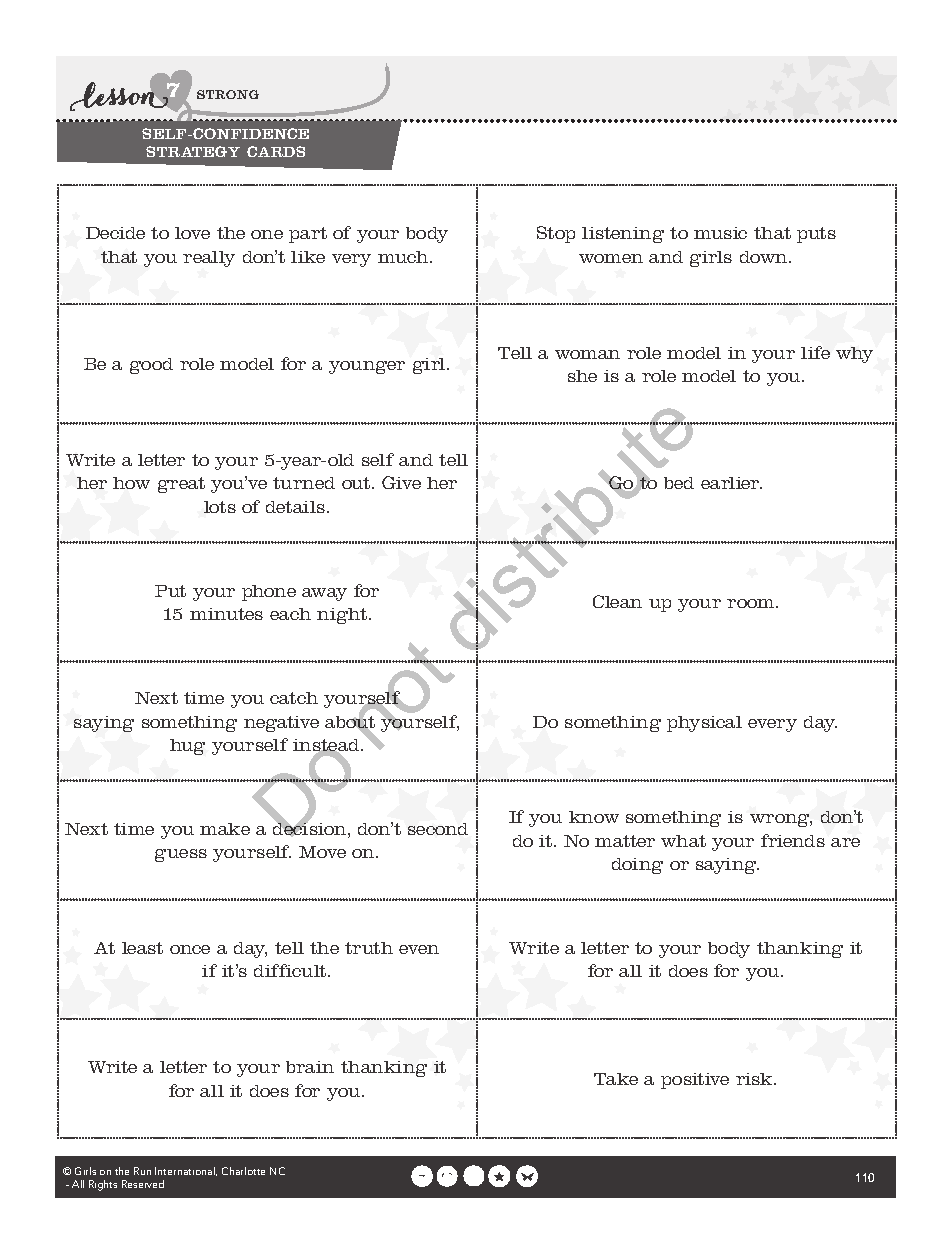 The height and width of the document is (1233, 952). What do you see at coordinates (720, 233) in the document?
I see `music` at bounding box center [720, 233].
